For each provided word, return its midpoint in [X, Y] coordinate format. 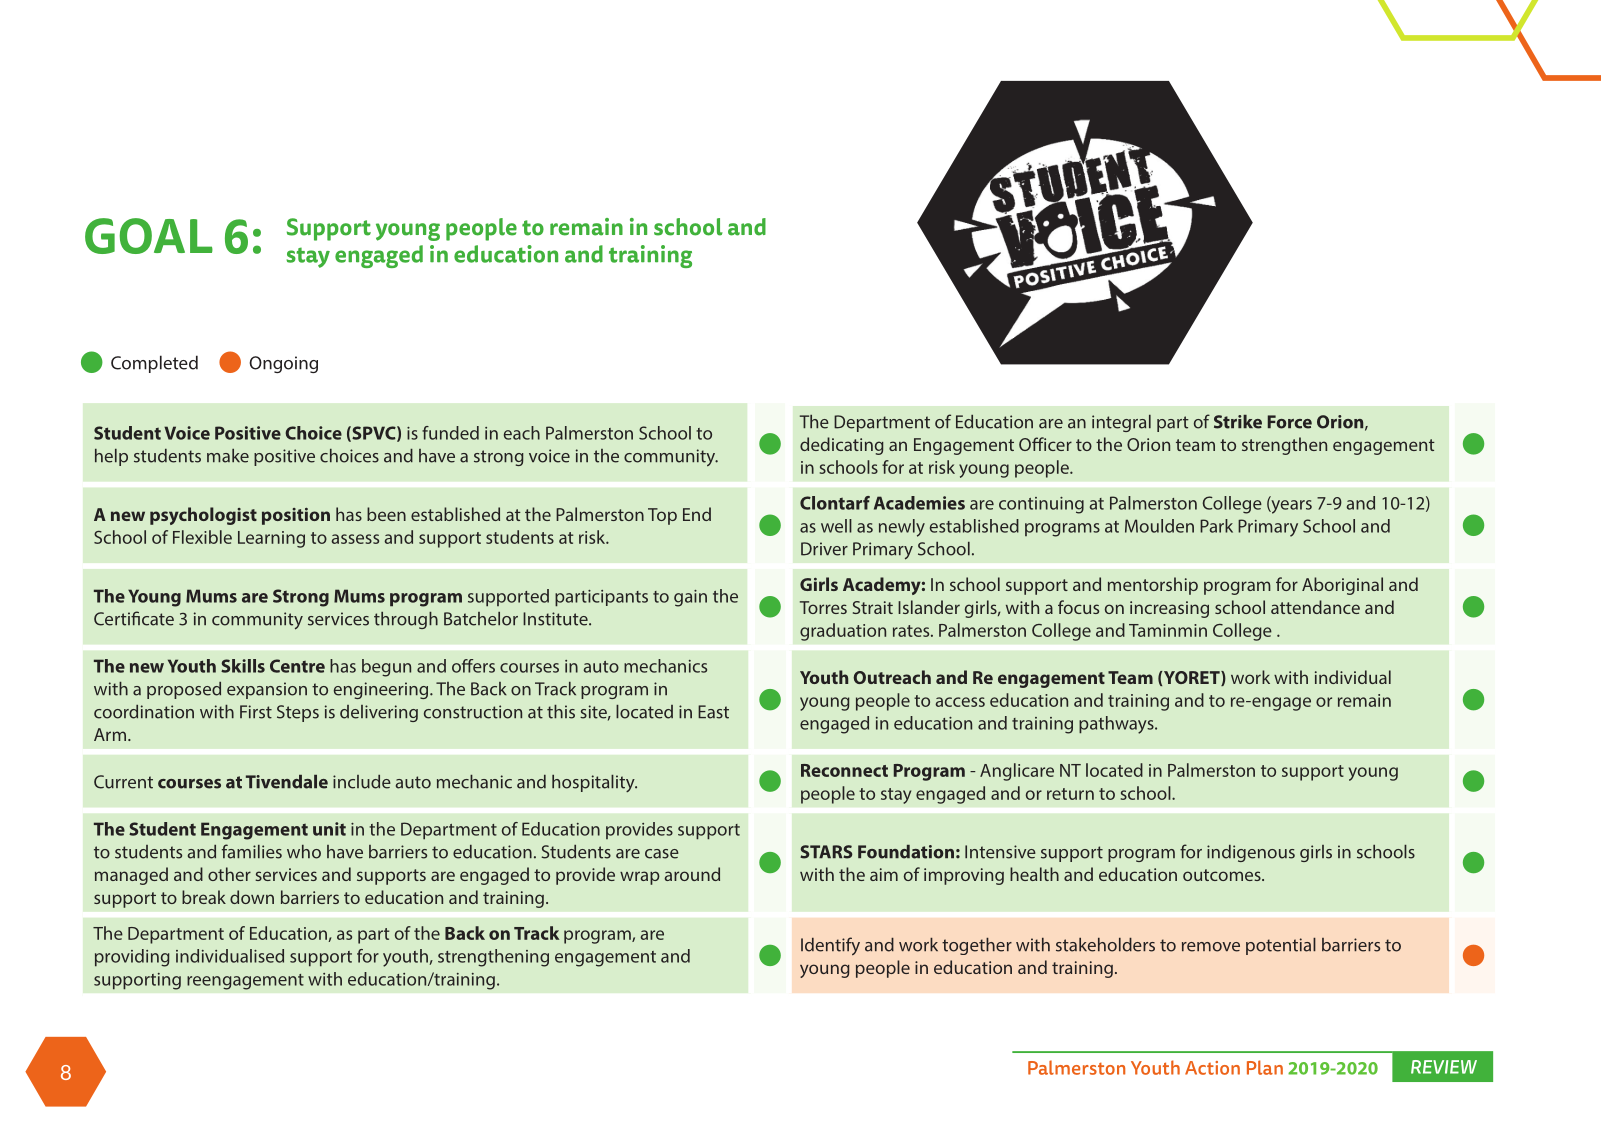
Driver [824, 549]
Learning [271, 539]
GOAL [149, 236]
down [252, 897]
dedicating [842, 446]
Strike [1238, 422]
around [692, 874]
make [228, 456]
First [256, 712]
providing [132, 958]
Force [1290, 422]
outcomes [1223, 875]
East [713, 712]
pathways [1117, 725]
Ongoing [283, 364]
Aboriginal [1342, 586]
